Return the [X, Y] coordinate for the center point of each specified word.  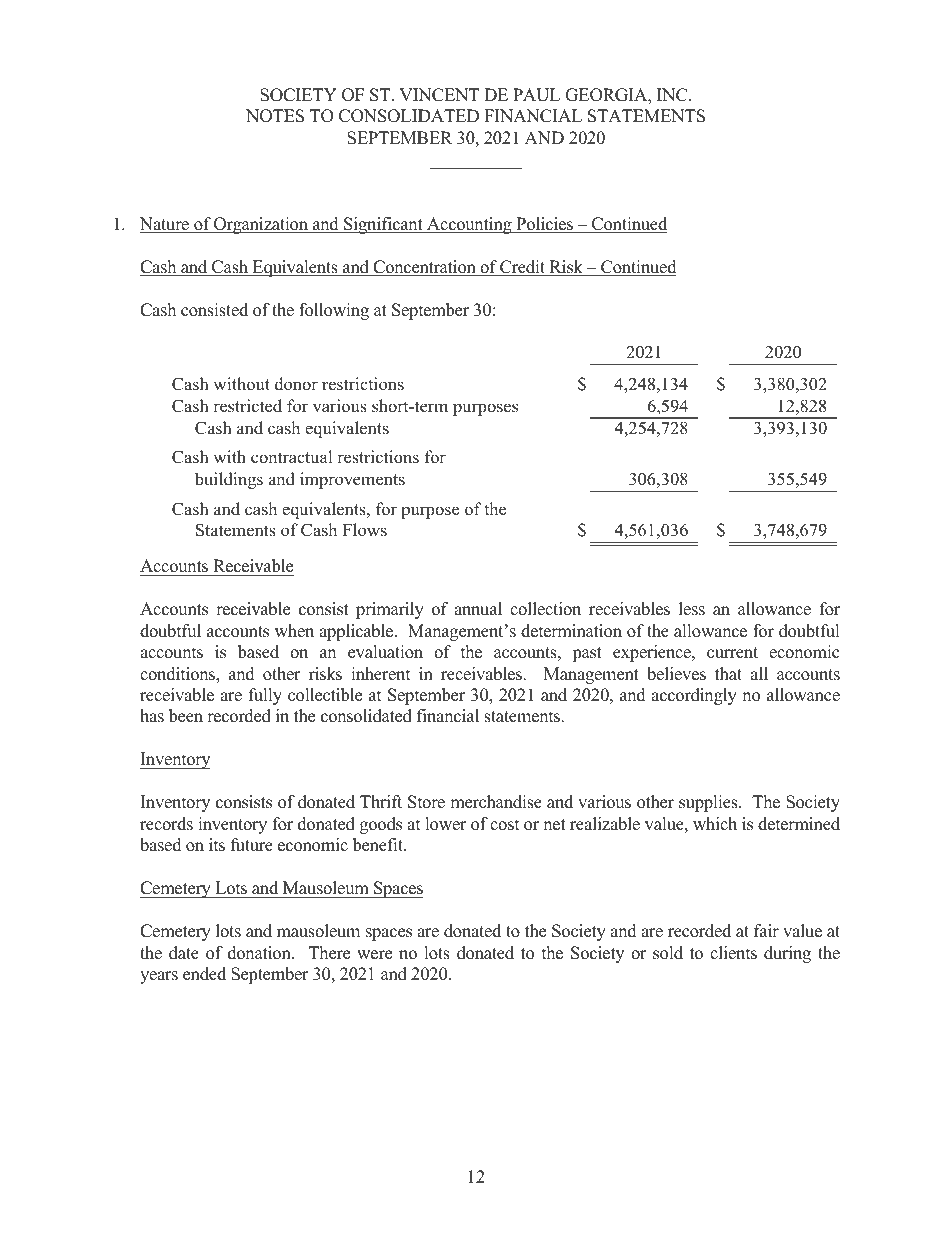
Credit [523, 268]
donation [260, 953]
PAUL [536, 95]
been [186, 716]
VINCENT [439, 95]
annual [478, 609]
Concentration [424, 268]
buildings [229, 480]
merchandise [496, 802]
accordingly [694, 696]
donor [296, 384]
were [374, 955]
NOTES [275, 116]
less [692, 609]
